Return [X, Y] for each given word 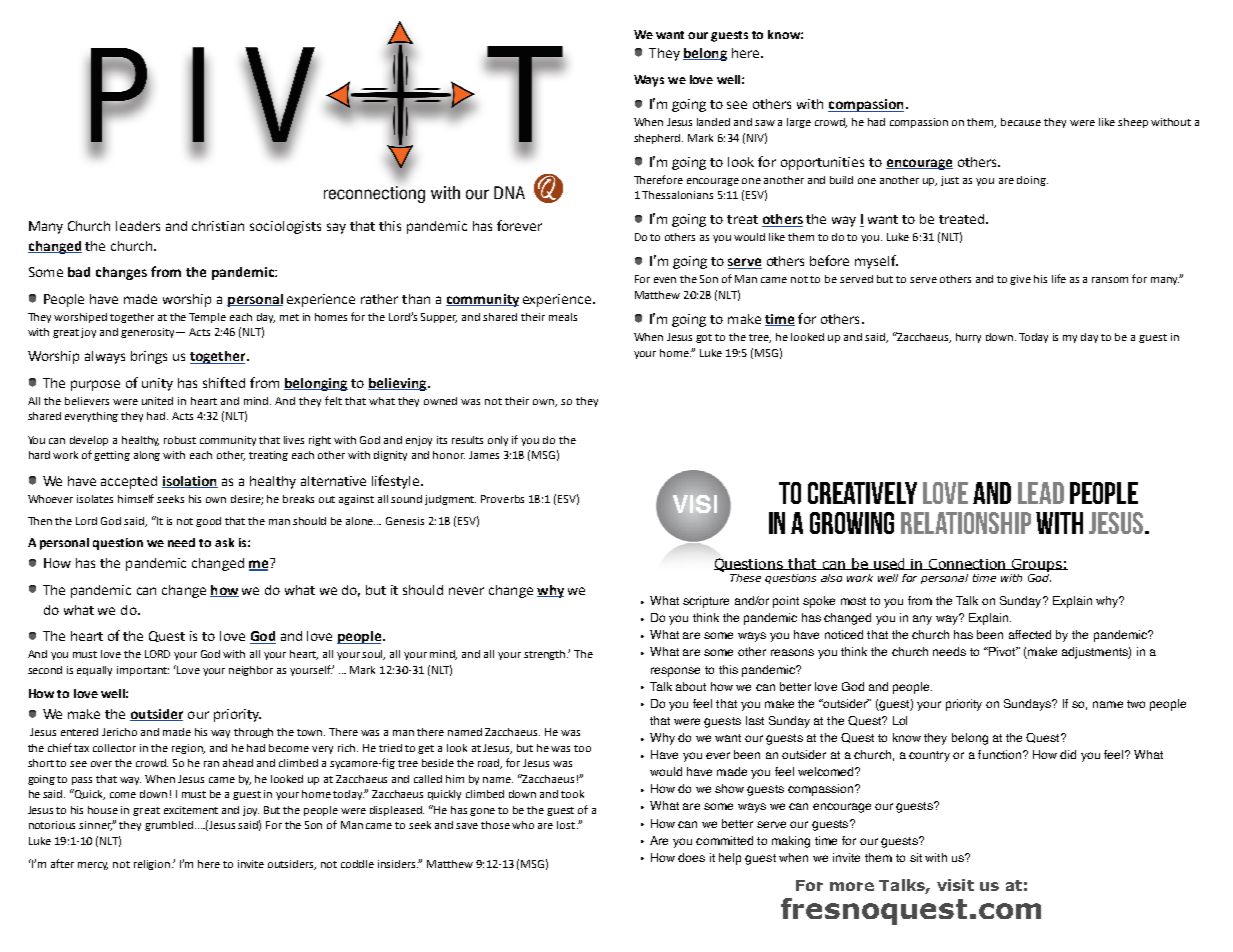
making [791, 842]
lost [567, 825]
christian [218, 226]
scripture [706, 602]
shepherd [658, 139]
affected [1030, 634]
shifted [224, 382]
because [1021, 122]
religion [153, 865]
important [143, 671]
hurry [968, 338]
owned [440, 401]
